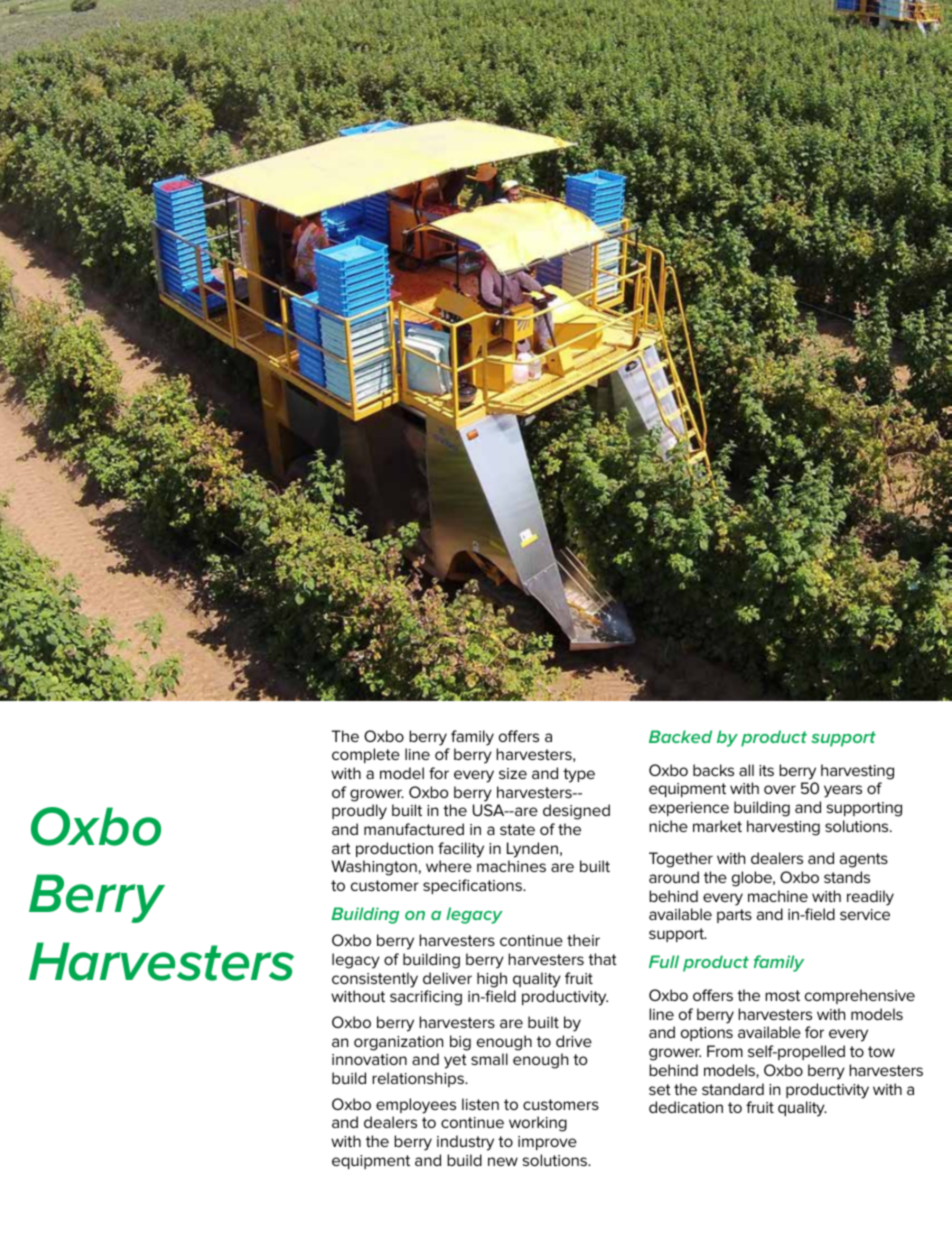 Image resolution: width=952 pixels, height=1233 pixels. Describe the element at coordinates (766, 770) in the page. I see `its` at that location.
